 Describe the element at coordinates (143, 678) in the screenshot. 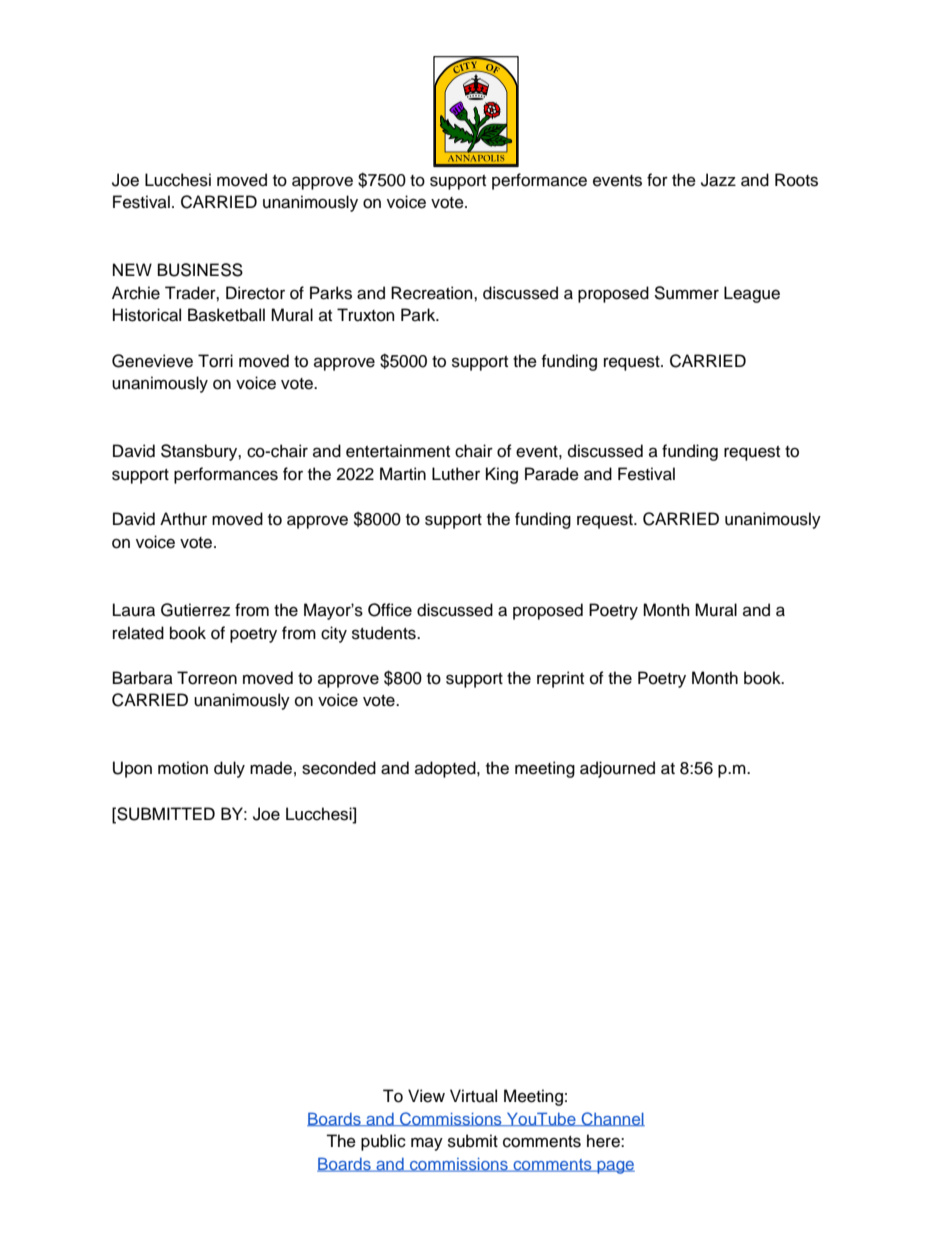

I see `Barbara` at that location.
